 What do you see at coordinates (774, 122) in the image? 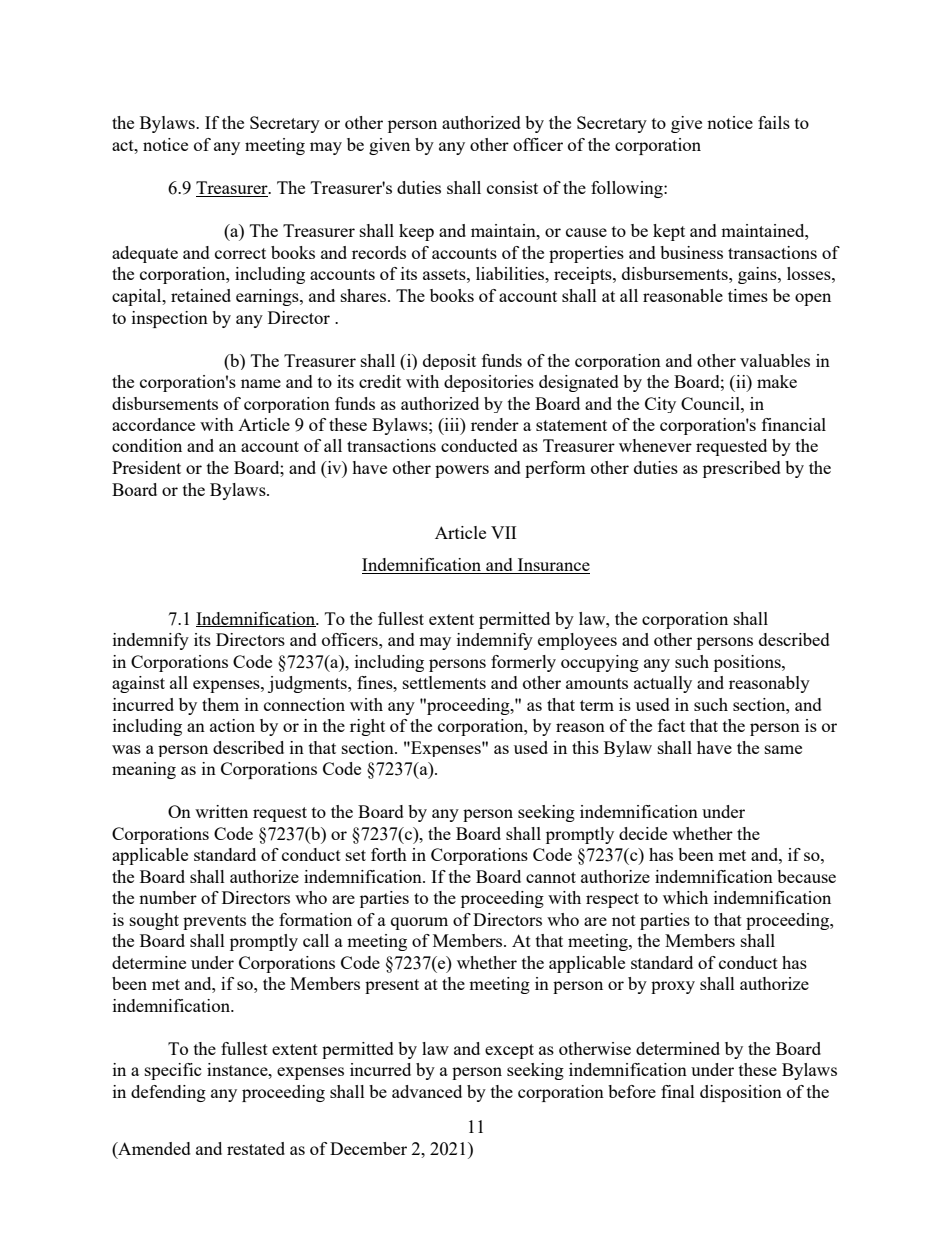
I see `fails` at bounding box center [774, 122].
